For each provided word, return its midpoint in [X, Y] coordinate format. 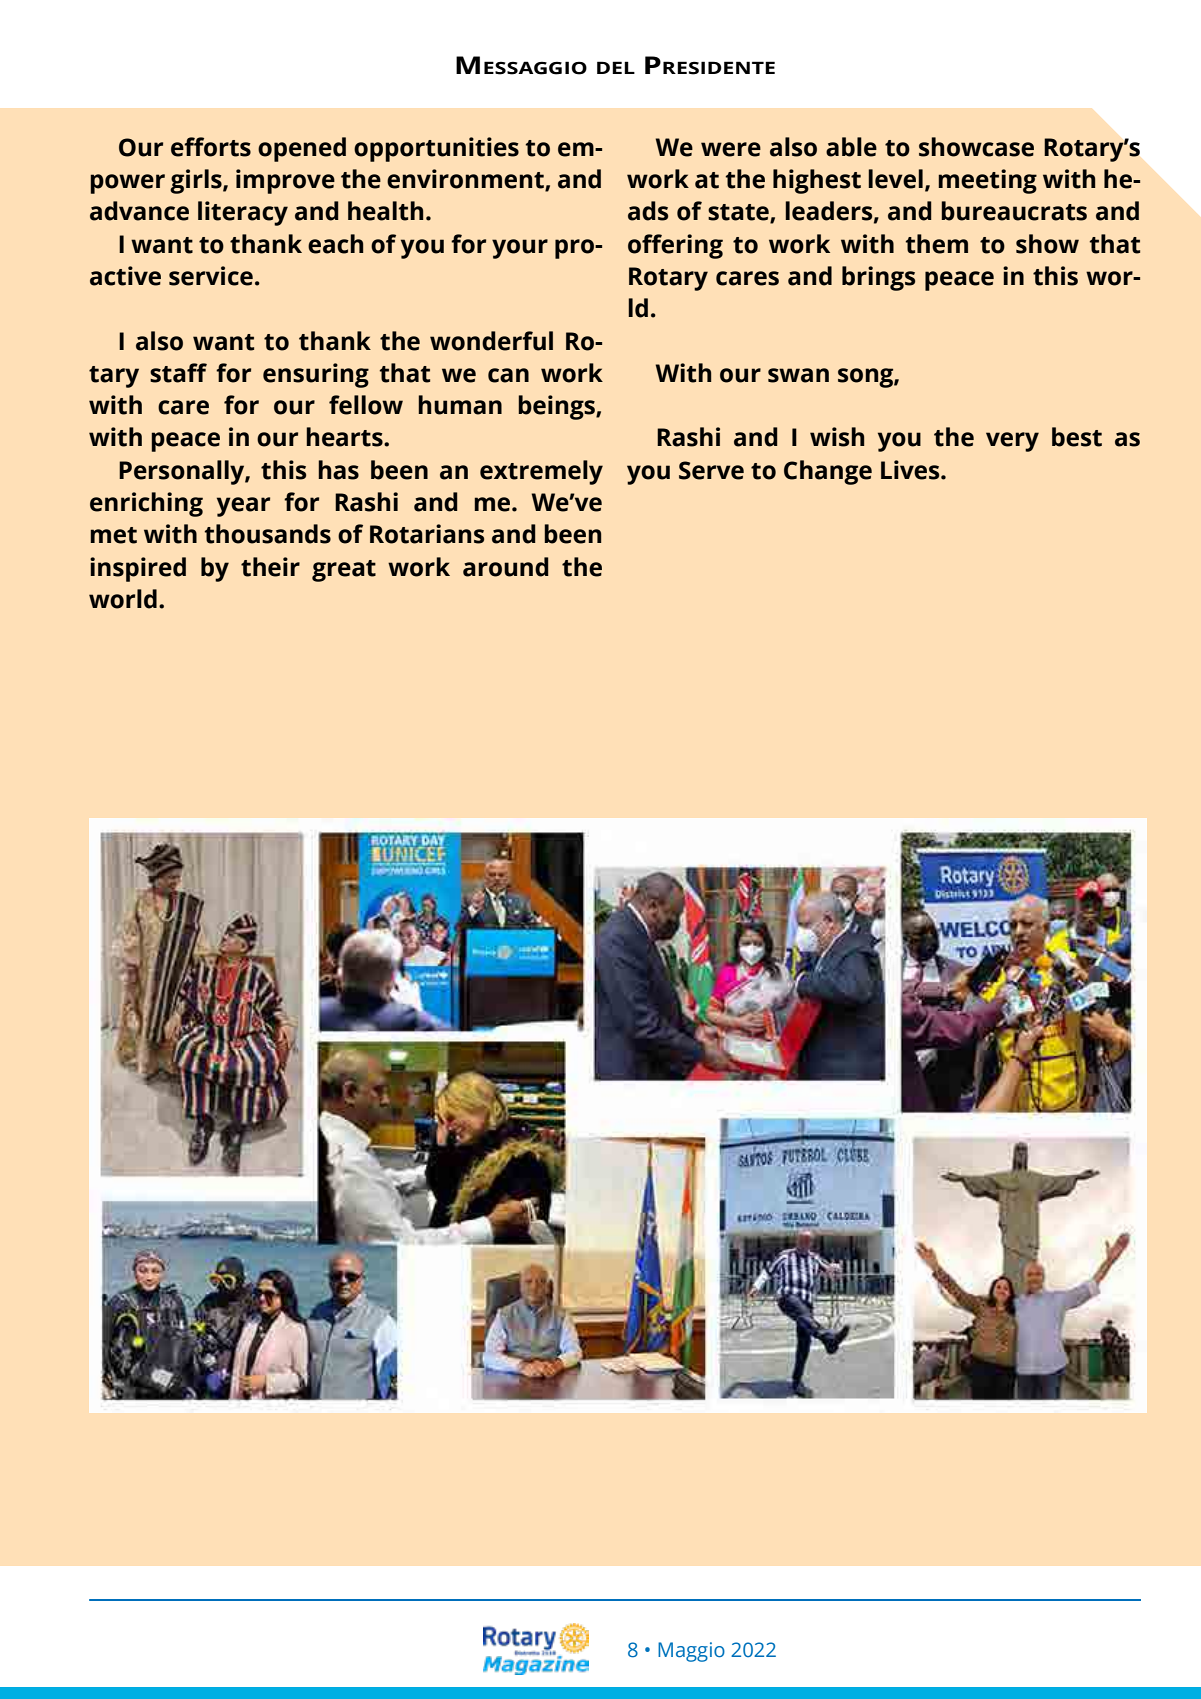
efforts [211, 147]
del [616, 67]
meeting [987, 181]
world [123, 599]
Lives [911, 470]
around [506, 567]
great [344, 571]
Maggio [691, 1652]
